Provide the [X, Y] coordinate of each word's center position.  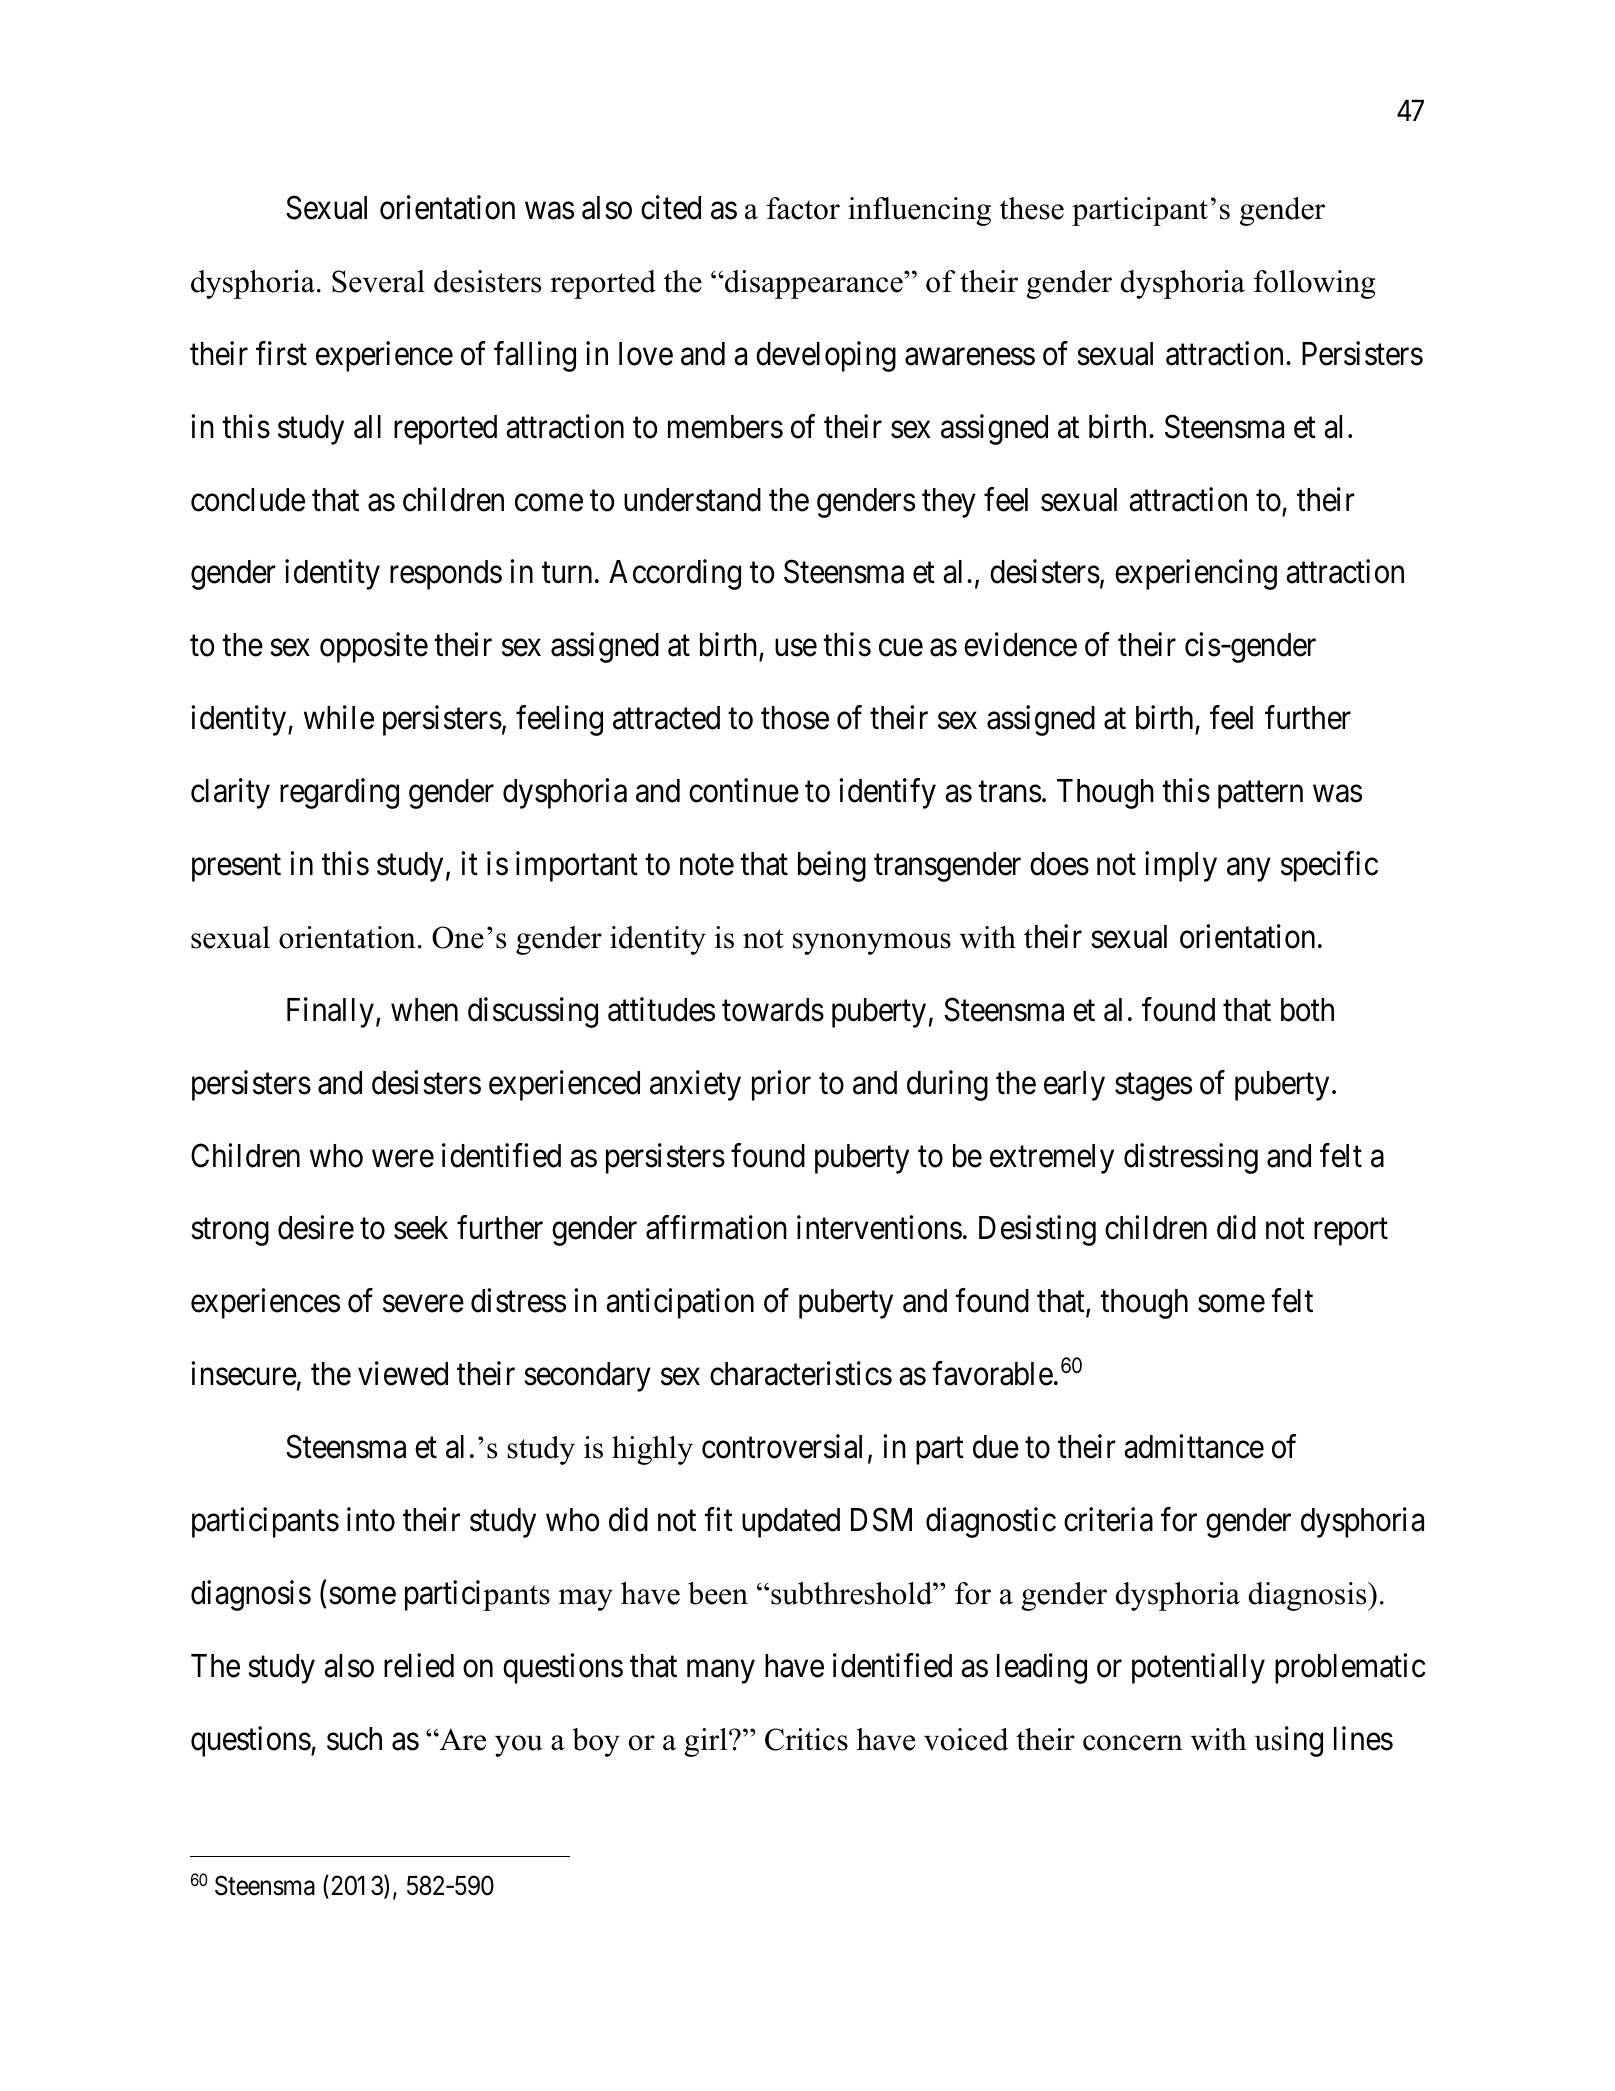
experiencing [1196, 575]
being [832, 866]
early [1074, 1086]
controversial [782, 1446]
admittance [1194, 1446]
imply [1181, 866]
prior [781, 1085]
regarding [339, 794]
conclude [248, 500]
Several [378, 281]
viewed [403, 1374]
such [354, 1739]
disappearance [814, 284]
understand [692, 500]
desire [316, 1228]
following [1314, 284]
